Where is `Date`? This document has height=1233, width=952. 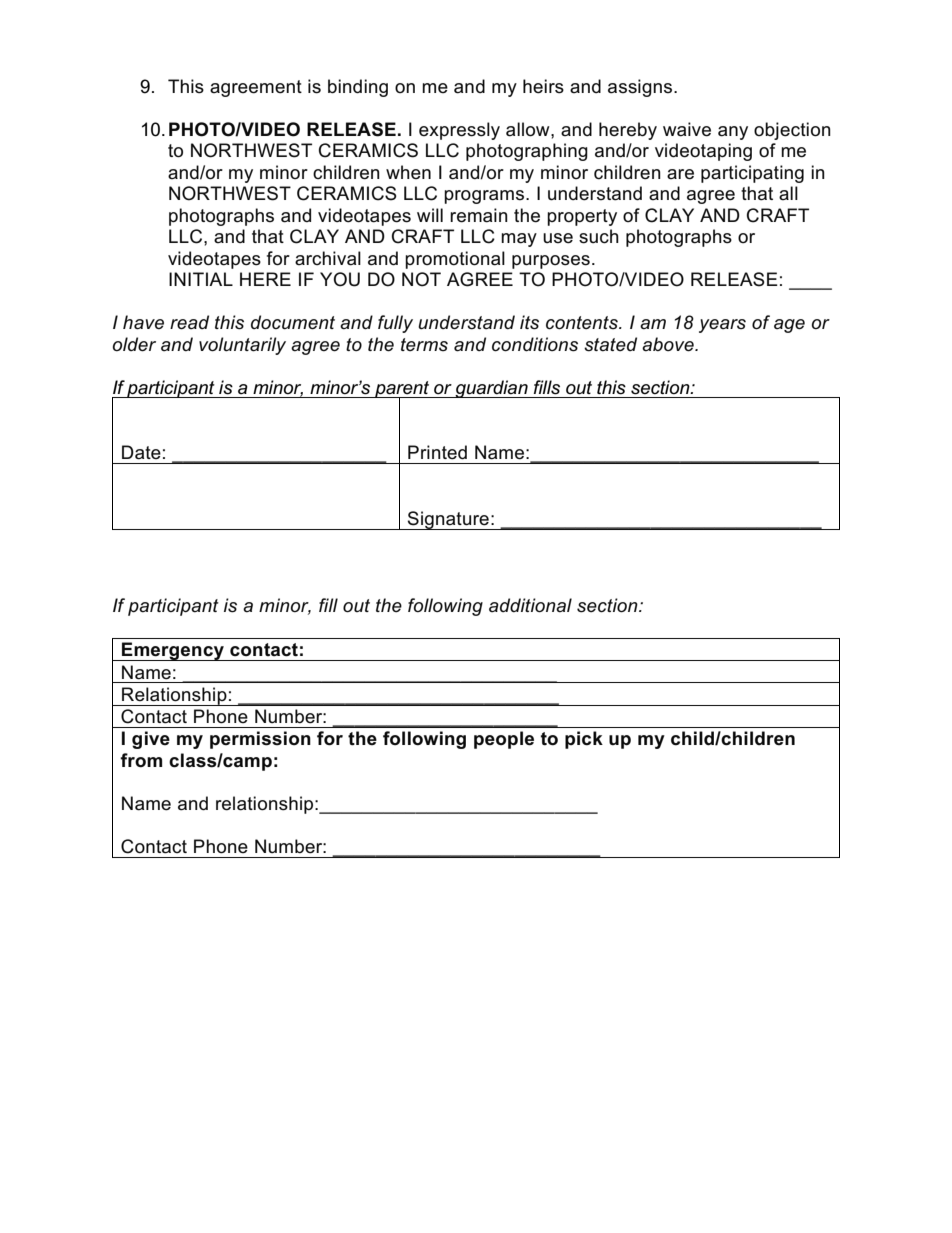 Date is located at coordinates (141, 452).
